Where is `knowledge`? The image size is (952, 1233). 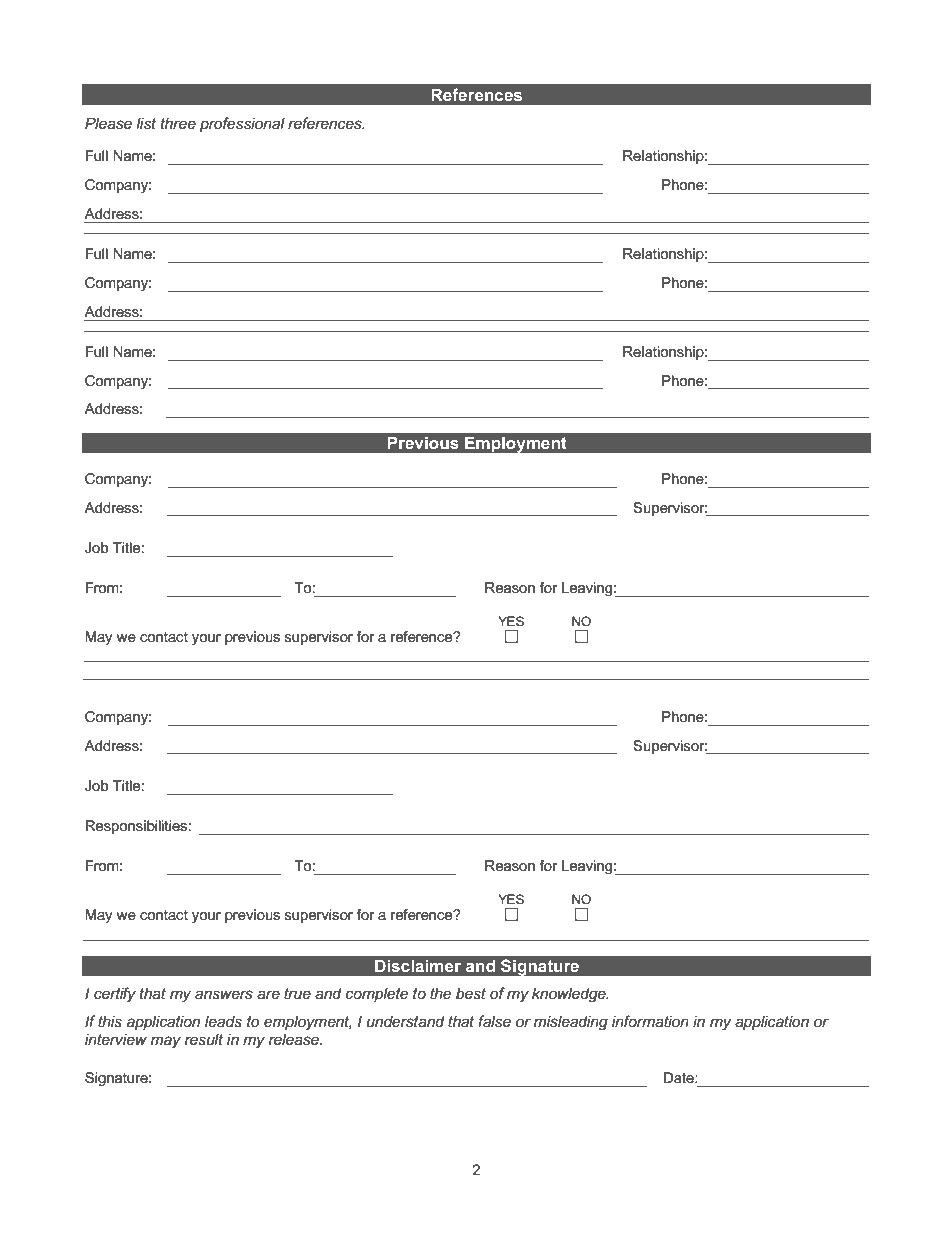 knowledge is located at coordinates (570, 995).
